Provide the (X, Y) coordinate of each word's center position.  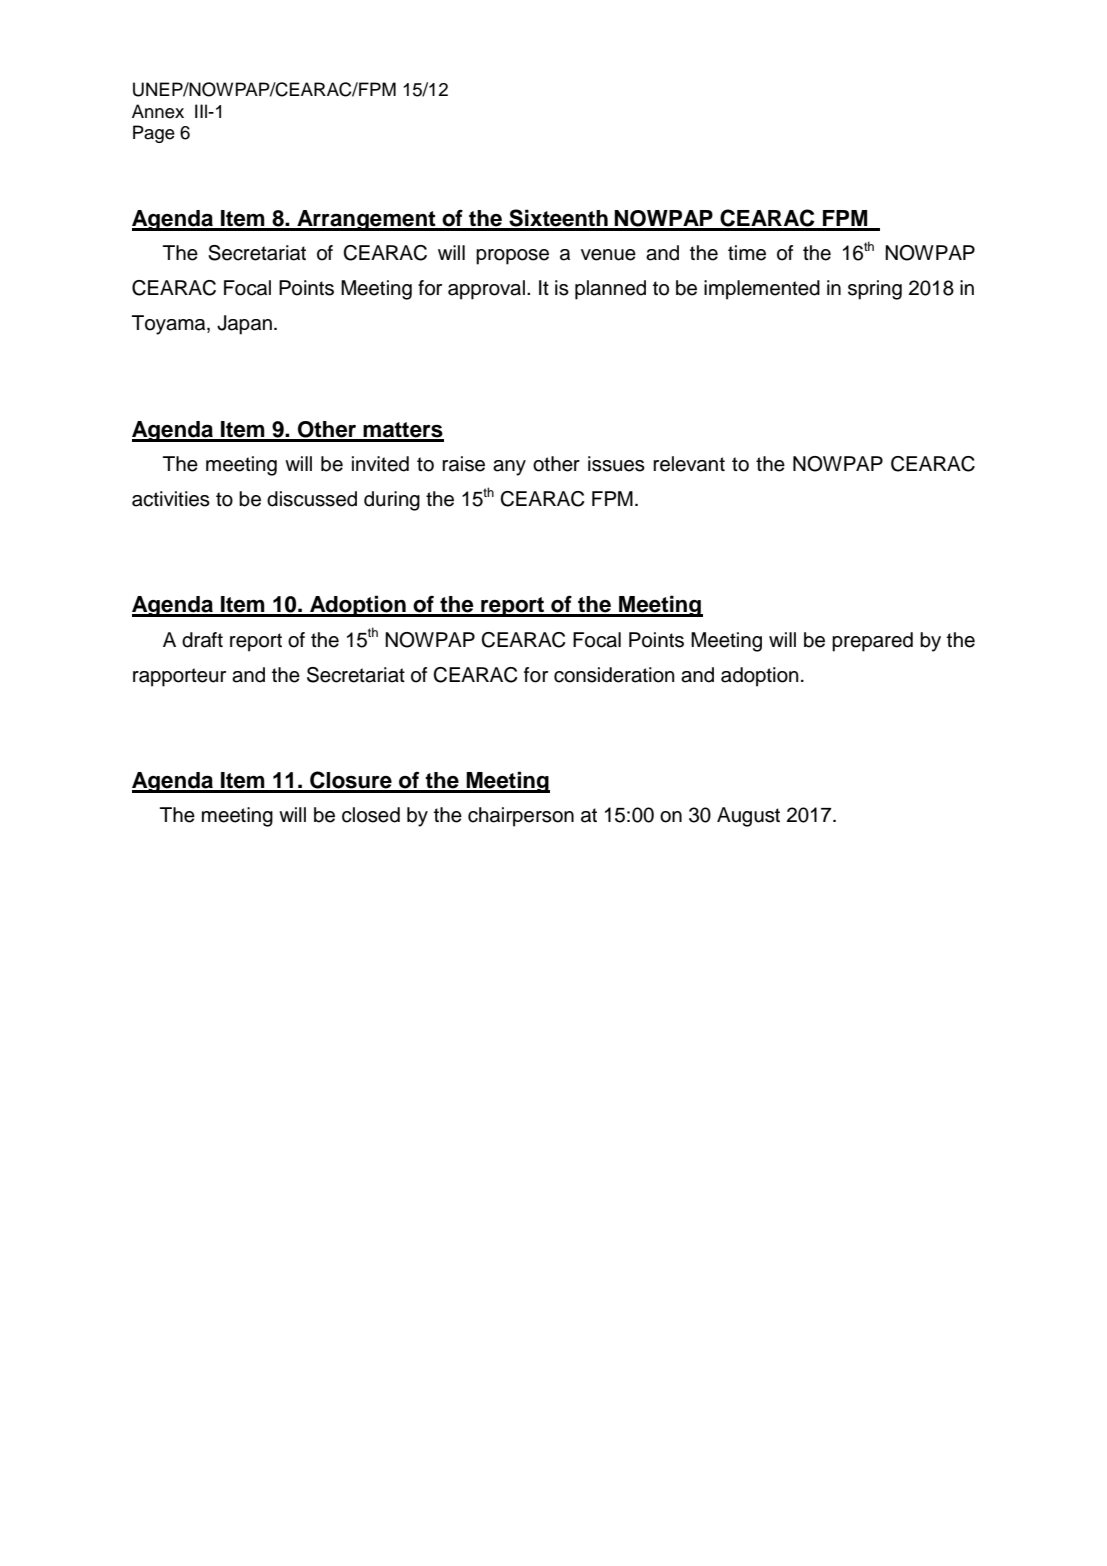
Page (154, 134)
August (748, 817)
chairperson (521, 817)
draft (202, 640)
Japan (244, 325)
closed (371, 815)
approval (486, 290)
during (392, 501)
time (747, 253)
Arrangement (366, 220)
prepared (872, 642)
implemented (762, 290)
